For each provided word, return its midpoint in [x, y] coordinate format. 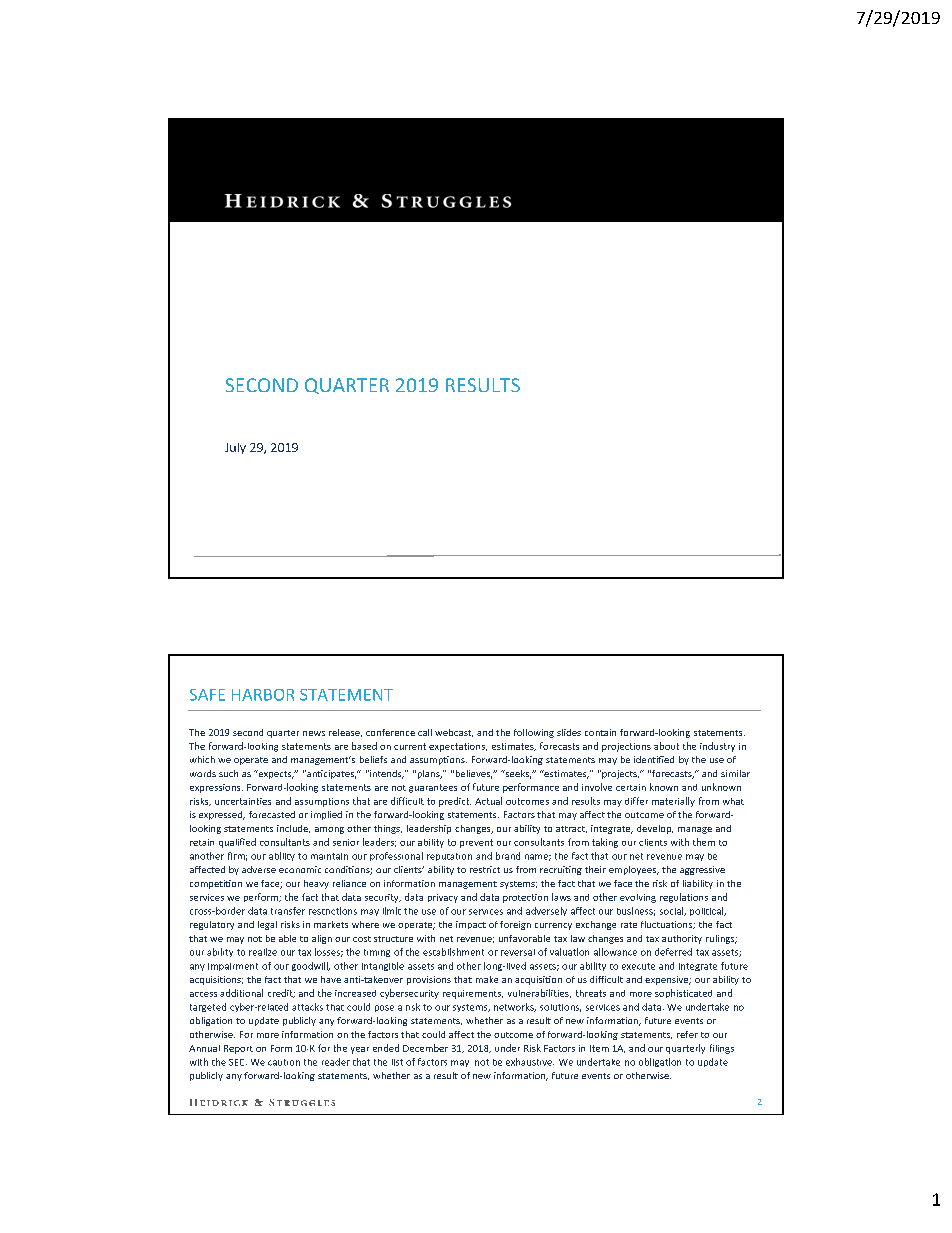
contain [600, 732]
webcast [454, 733]
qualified [237, 843]
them [704, 842]
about [666, 746]
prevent [476, 843]
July [235, 448]
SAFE [207, 695]
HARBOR [263, 695]
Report [238, 1049]
